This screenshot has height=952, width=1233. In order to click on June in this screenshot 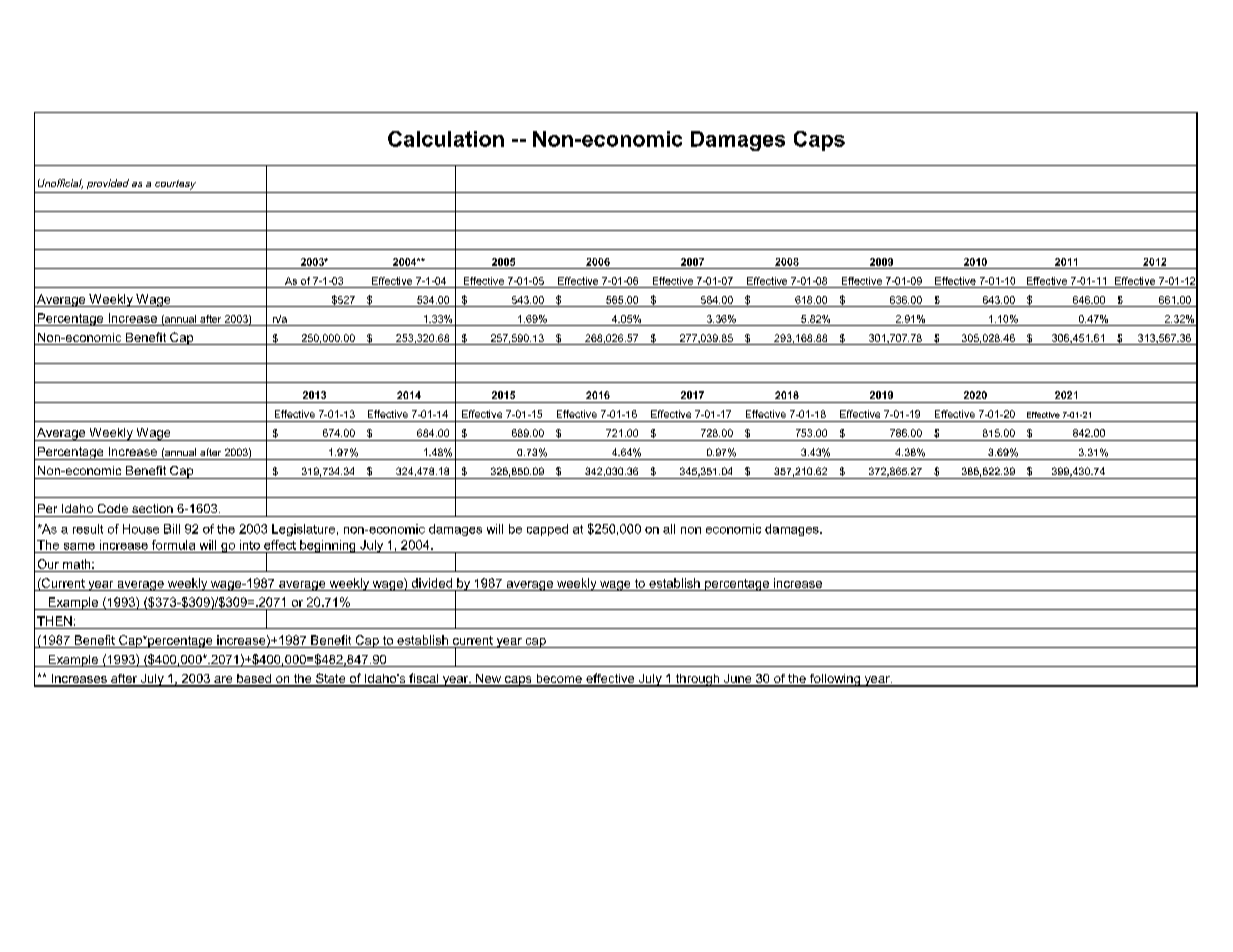, I will do `click(738, 680)`.
